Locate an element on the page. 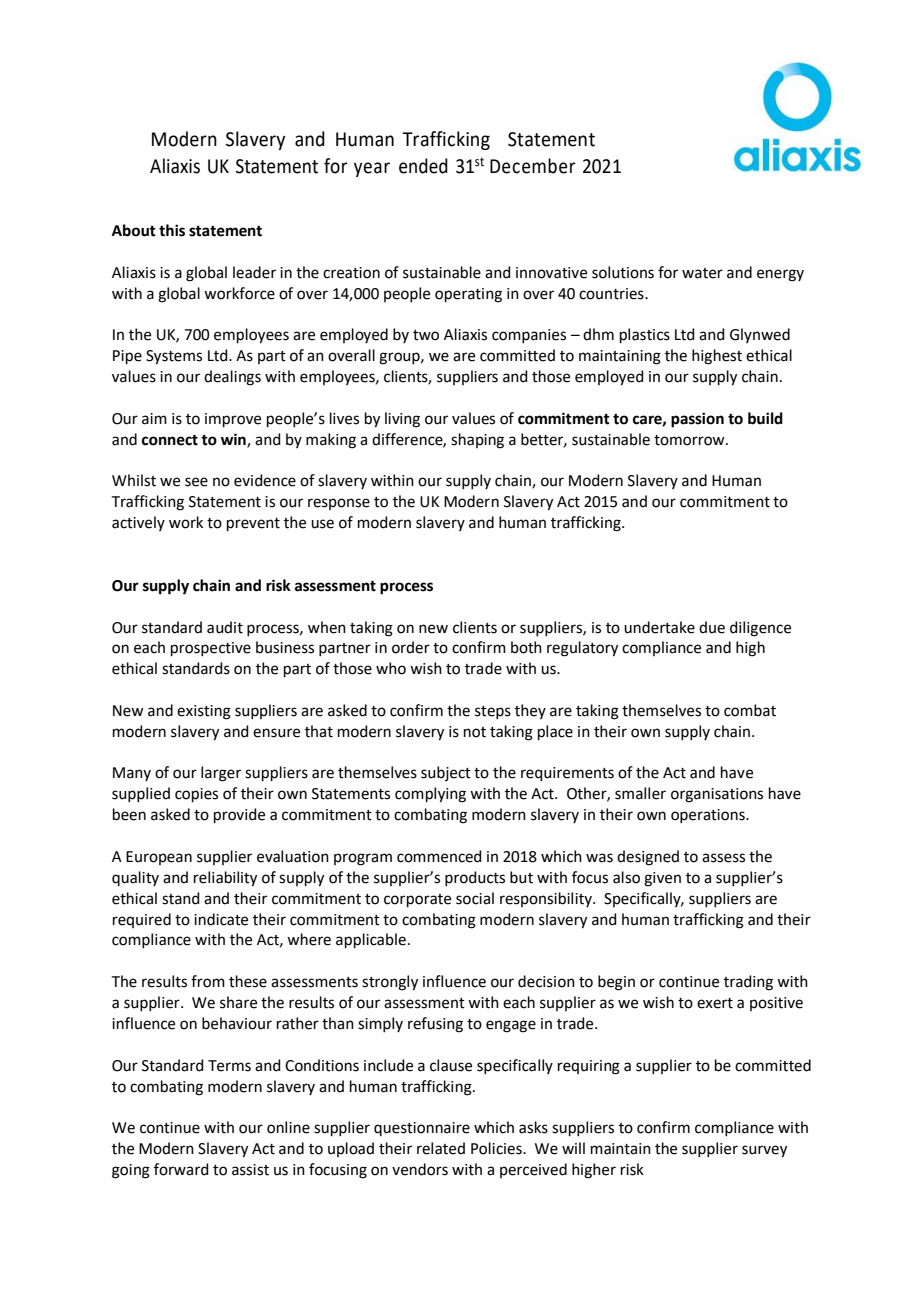 This document has height=1308, width=924. forward is located at coordinates (181, 1169).
